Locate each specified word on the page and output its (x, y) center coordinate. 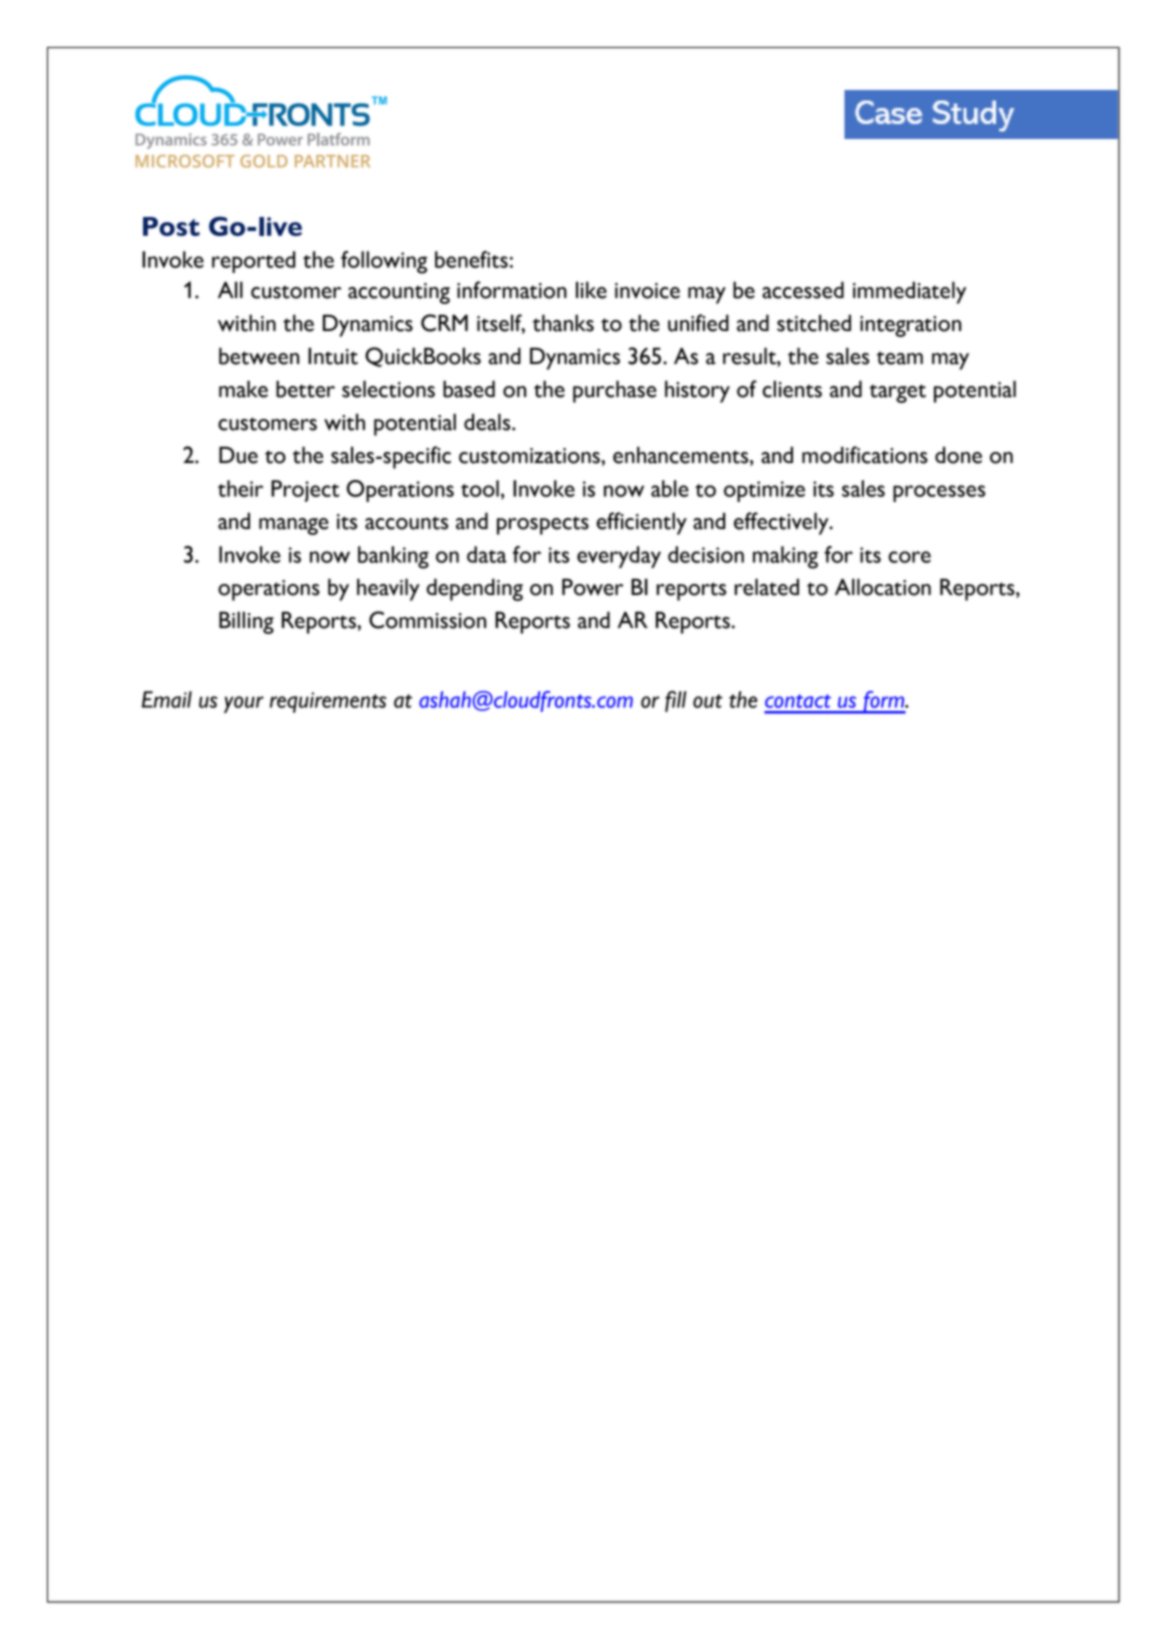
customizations (530, 456)
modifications (865, 455)
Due (238, 455)
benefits (471, 259)
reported (253, 262)
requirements (328, 702)
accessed (803, 290)
